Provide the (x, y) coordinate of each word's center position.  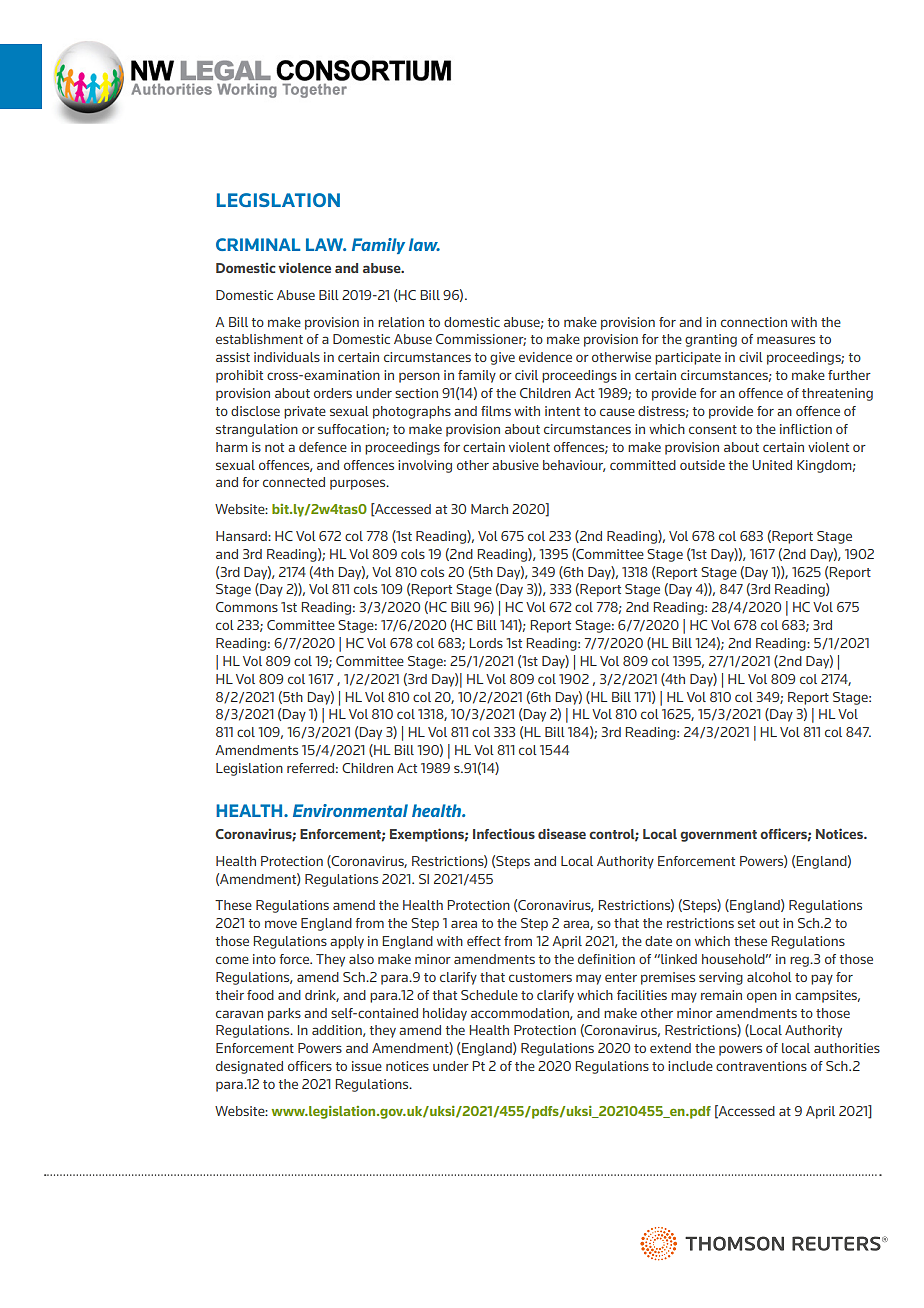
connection (754, 322)
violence (304, 267)
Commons (247, 607)
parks (284, 1014)
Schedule (489, 995)
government (718, 836)
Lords (486, 643)
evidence (545, 357)
